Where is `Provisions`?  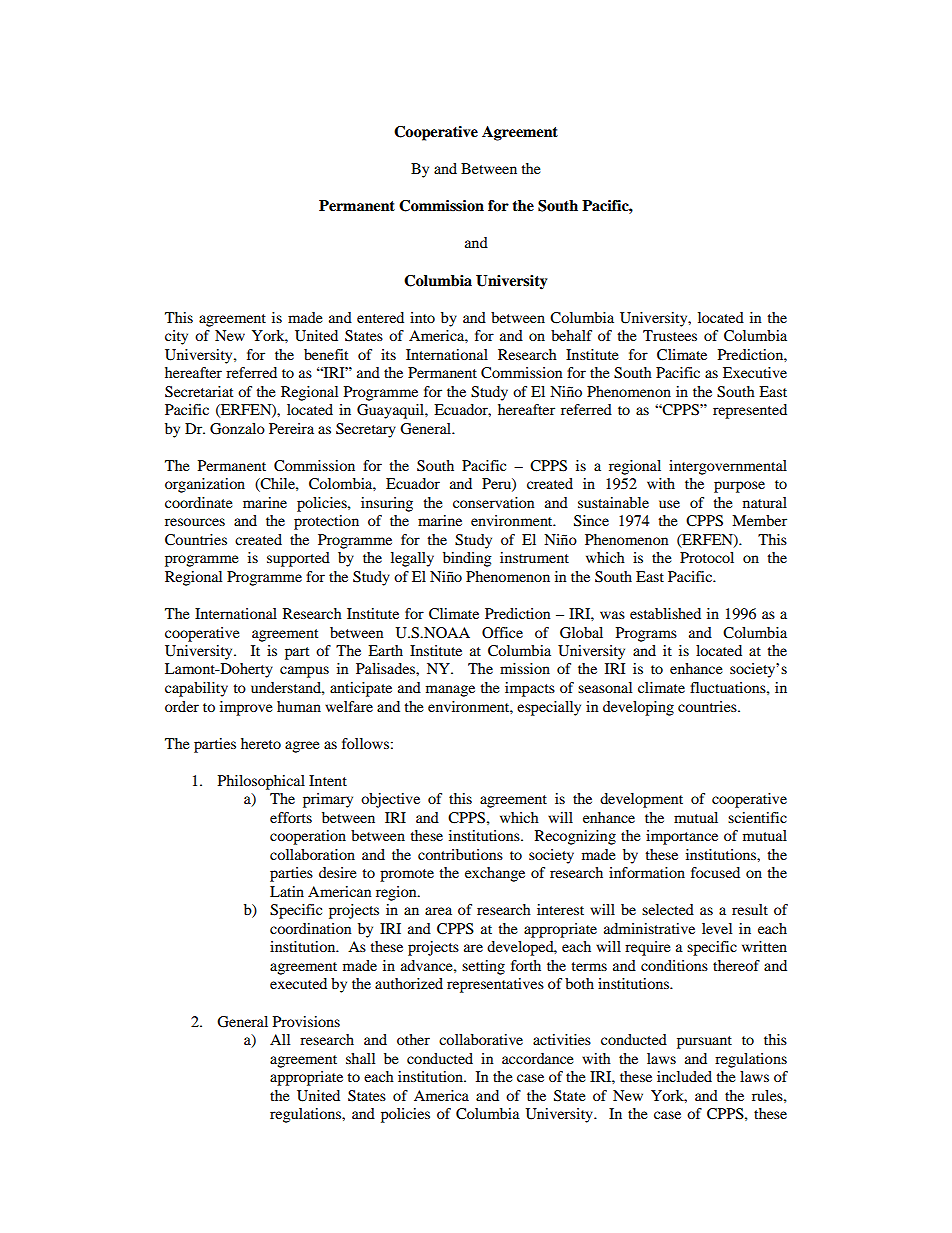 Provisions is located at coordinates (306, 1021).
